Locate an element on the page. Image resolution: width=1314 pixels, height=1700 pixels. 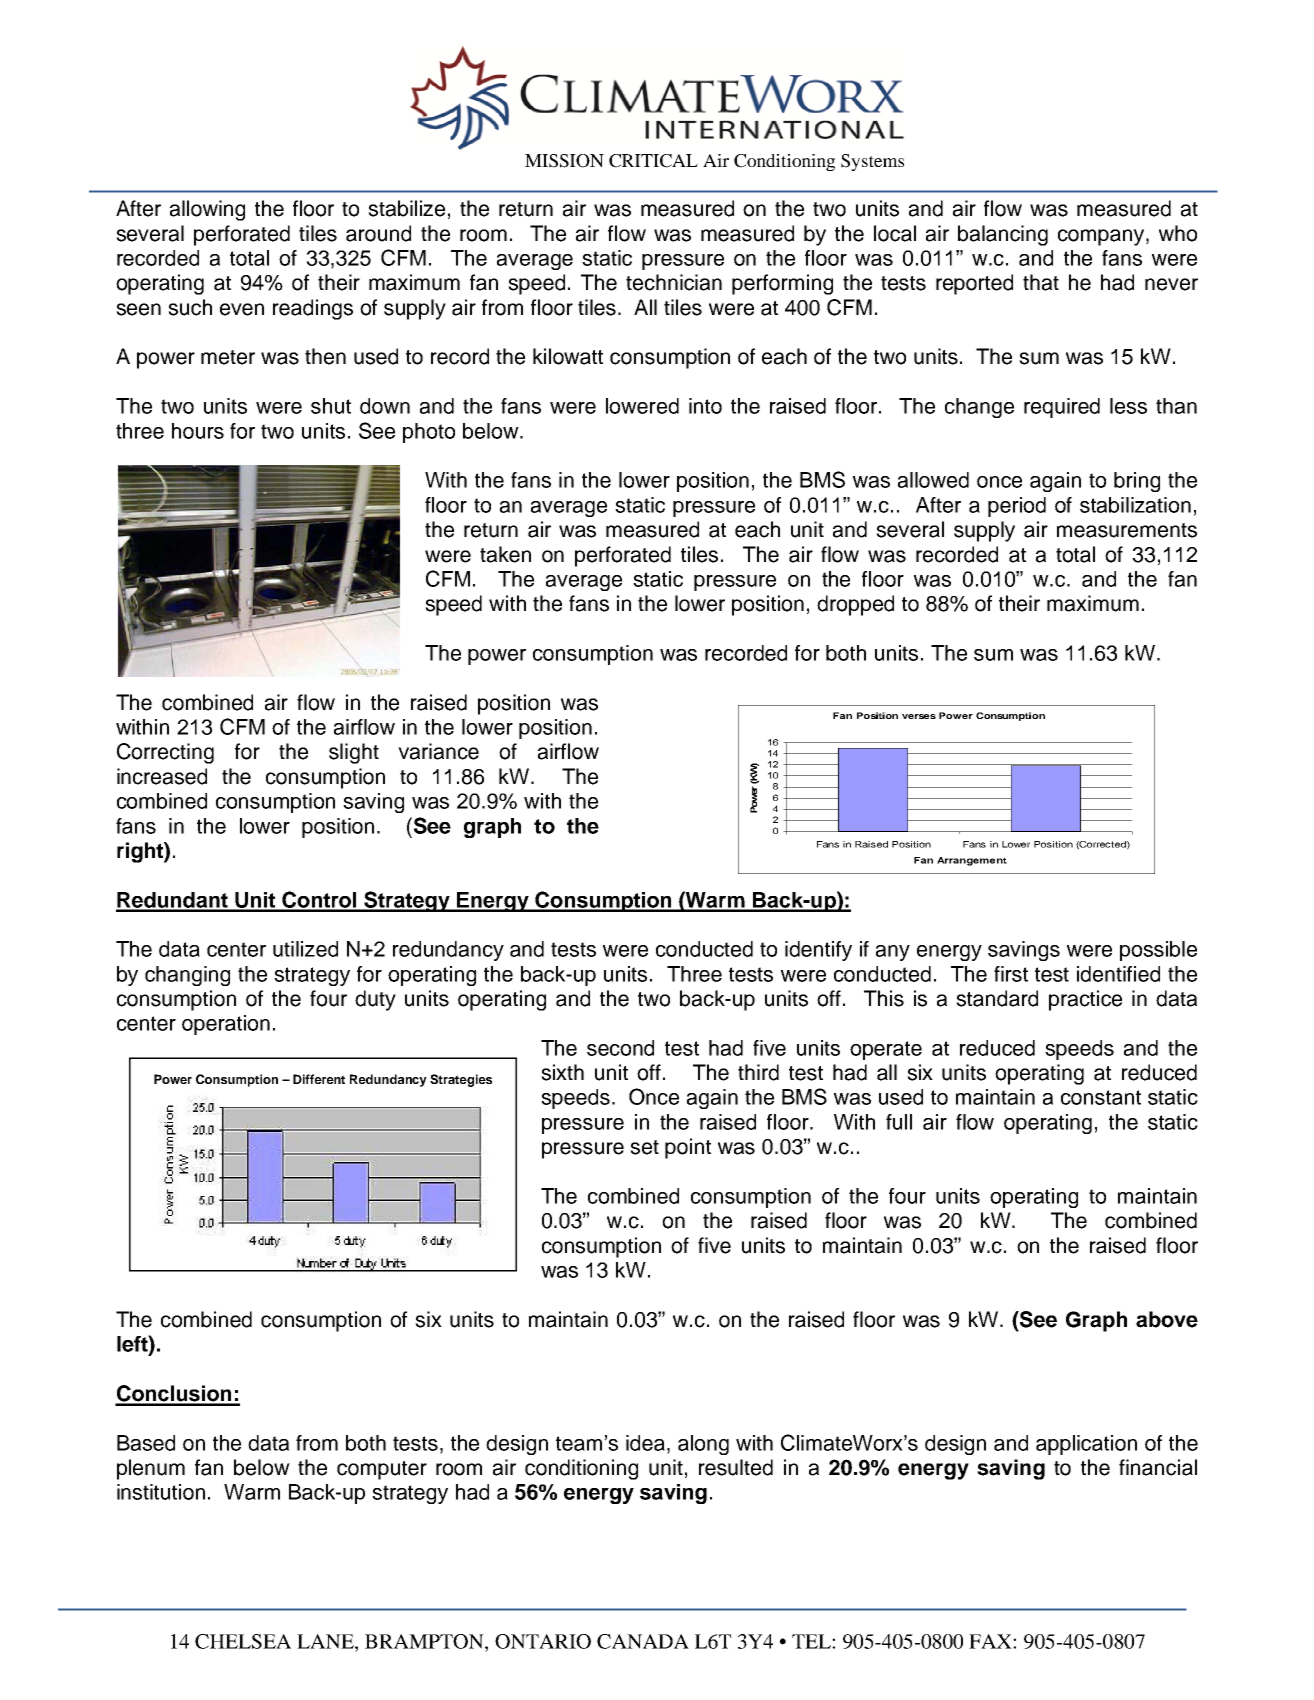
allowing is located at coordinates (207, 210).
